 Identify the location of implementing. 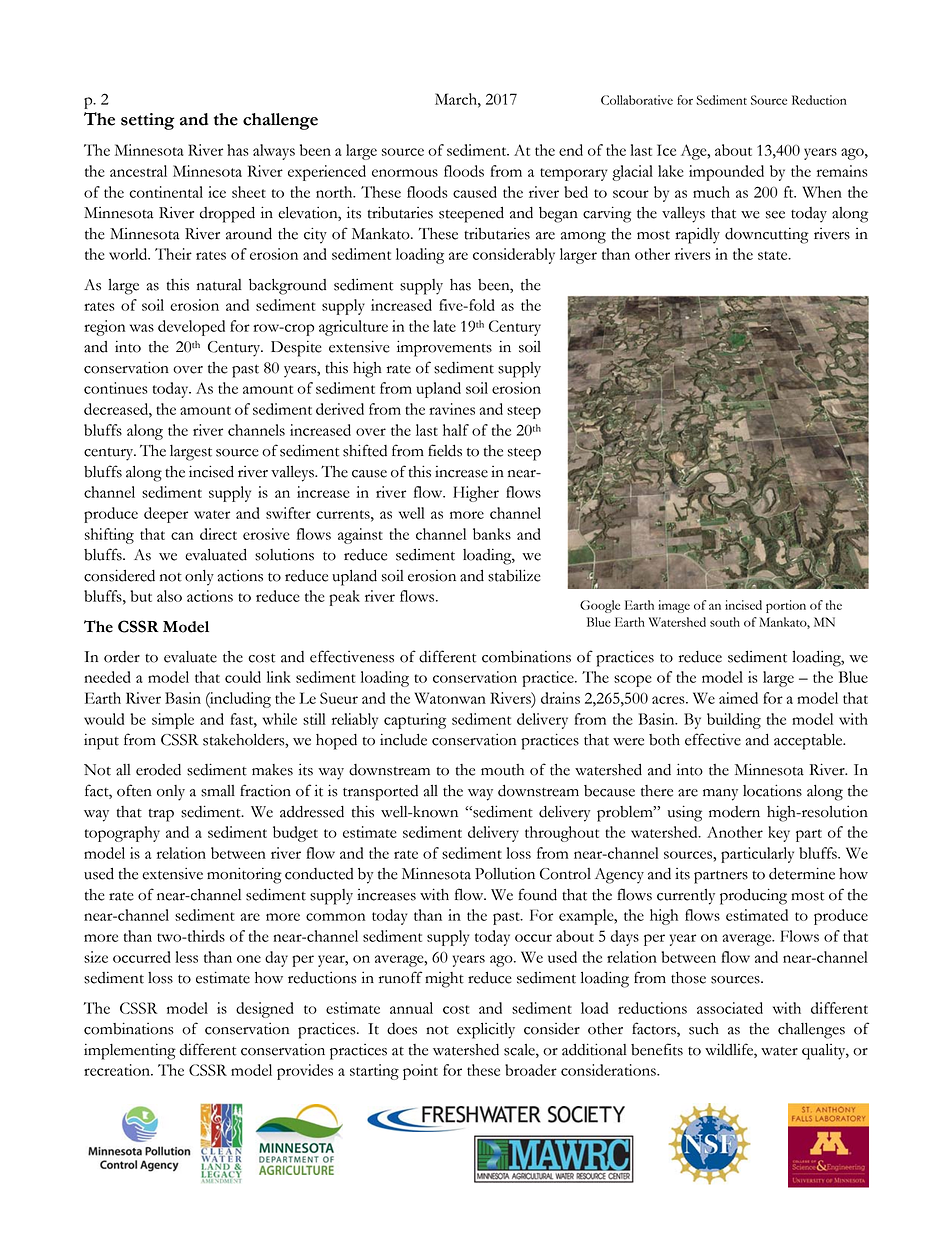
(130, 1052).
